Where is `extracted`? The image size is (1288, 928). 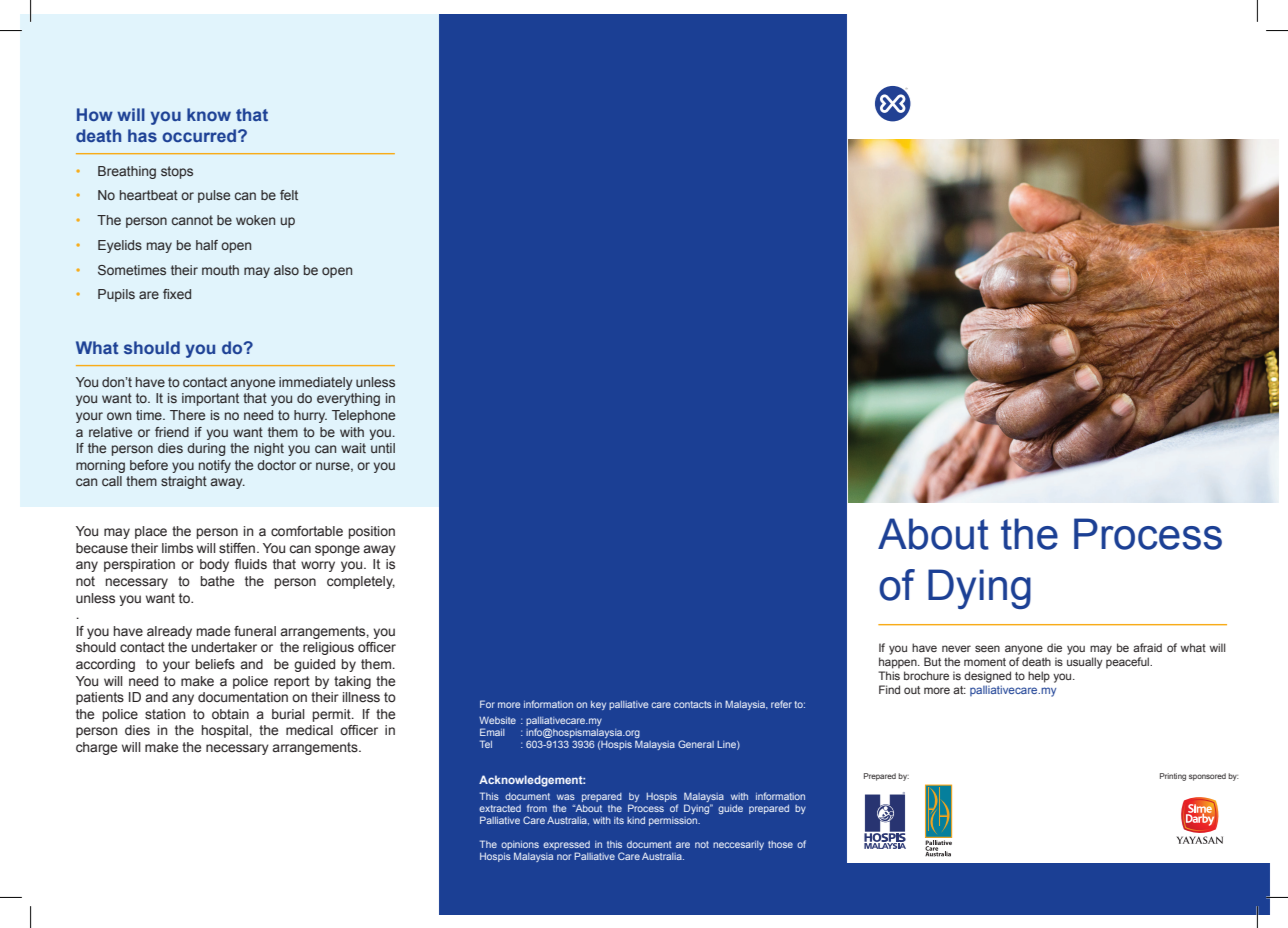
extracted is located at coordinates (500, 808).
